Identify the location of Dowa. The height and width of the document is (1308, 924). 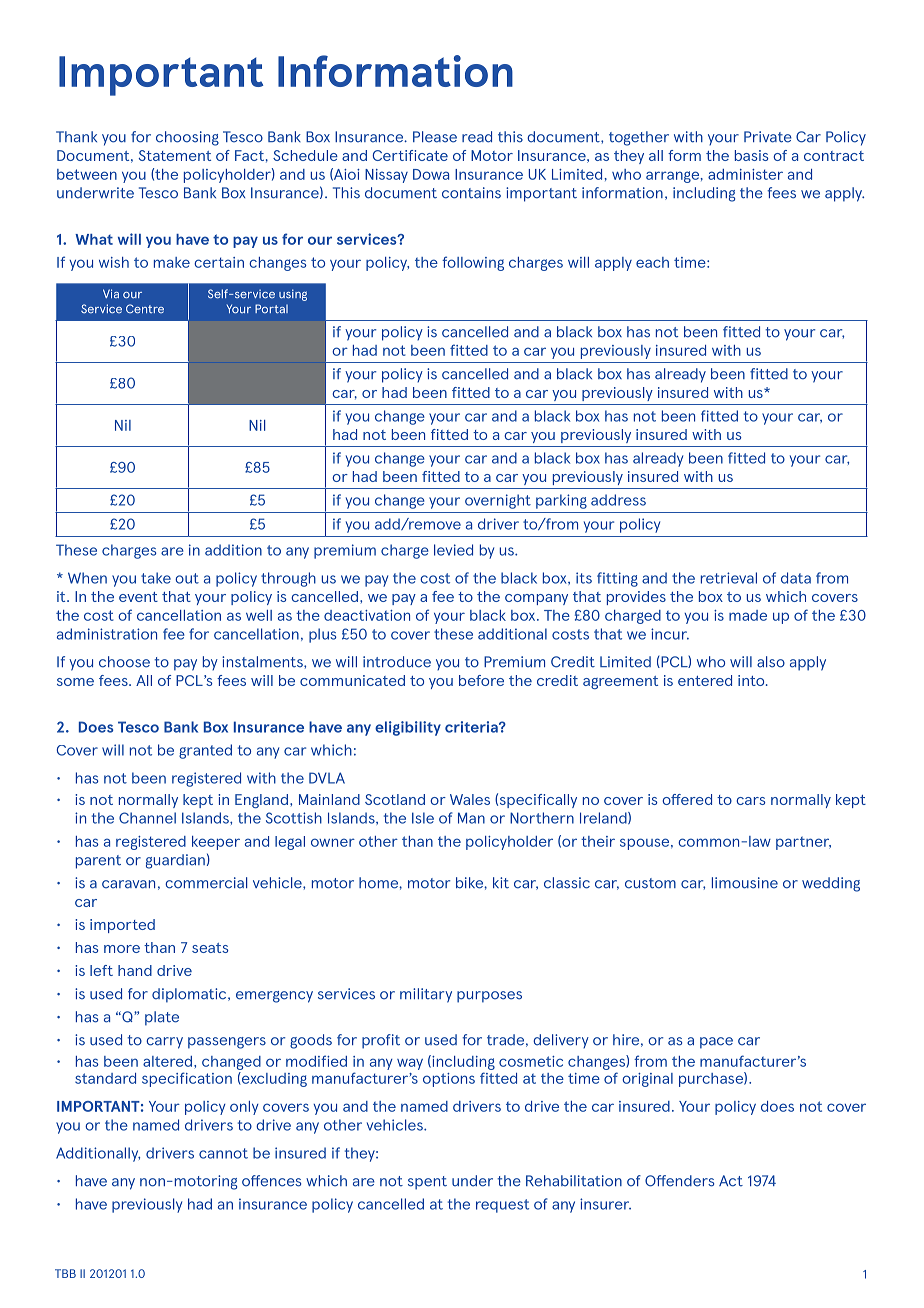
(431, 174).
